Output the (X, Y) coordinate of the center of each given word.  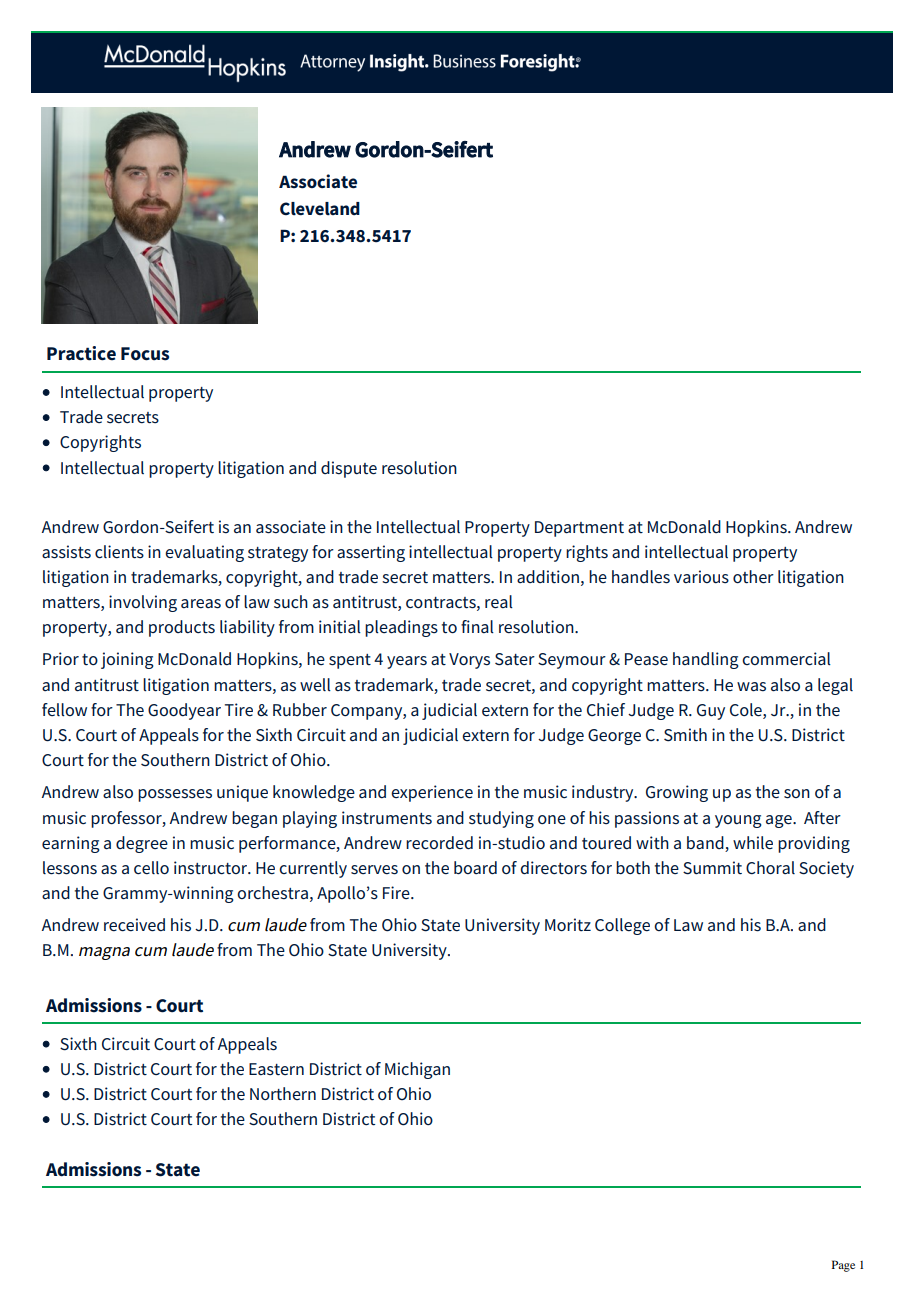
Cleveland (320, 209)
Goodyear (184, 711)
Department (579, 529)
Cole (747, 710)
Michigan (417, 1070)
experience (432, 793)
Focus (145, 354)
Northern (283, 1093)
